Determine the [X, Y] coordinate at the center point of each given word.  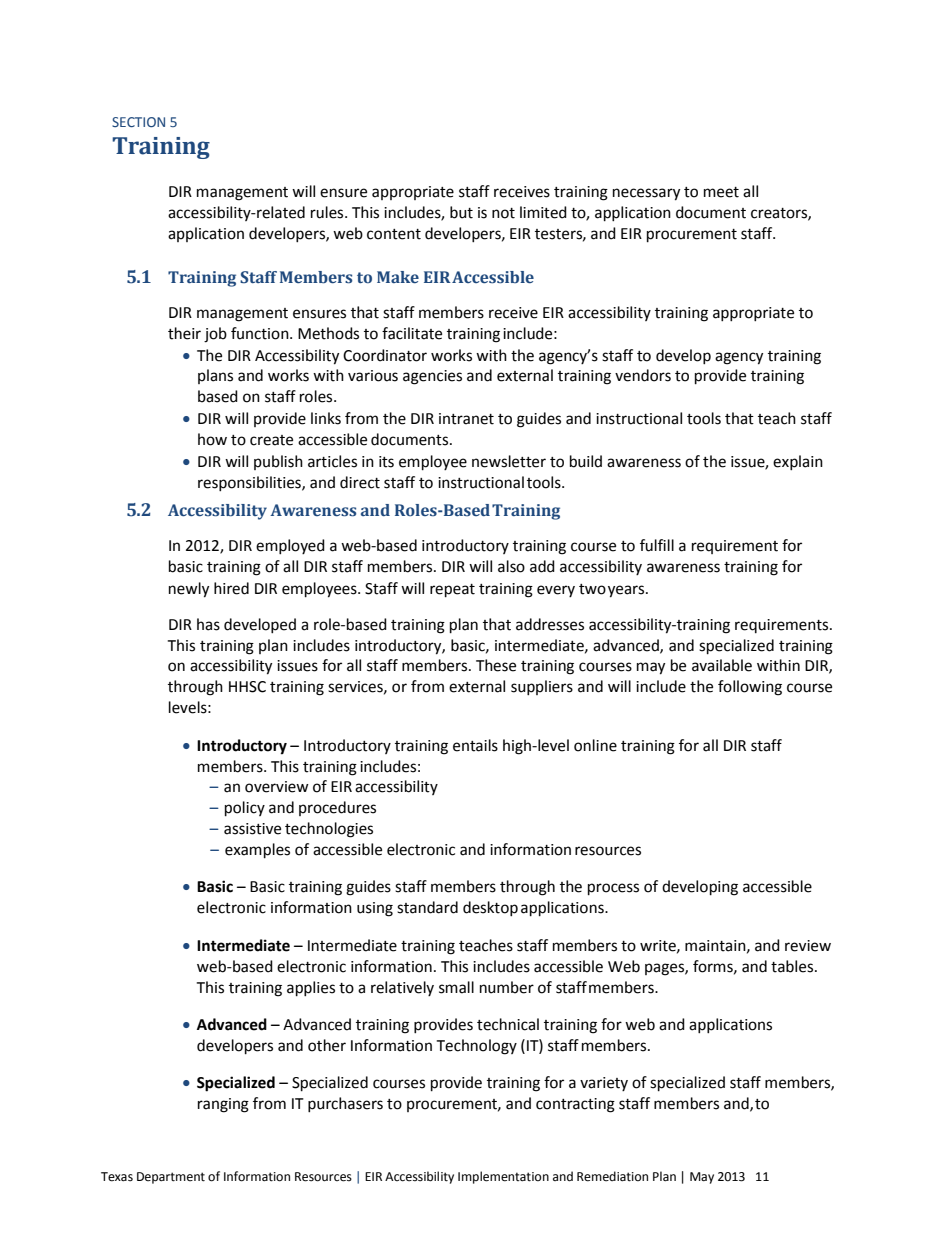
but [461, 212]
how [212, 439]
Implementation [503, 1177]
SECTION [138, 122]
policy [245, 809]
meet [721, 192]
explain [798, 462]
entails [475, 745]
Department [171, 1178]
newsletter [509, 461]
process [613, 889]
